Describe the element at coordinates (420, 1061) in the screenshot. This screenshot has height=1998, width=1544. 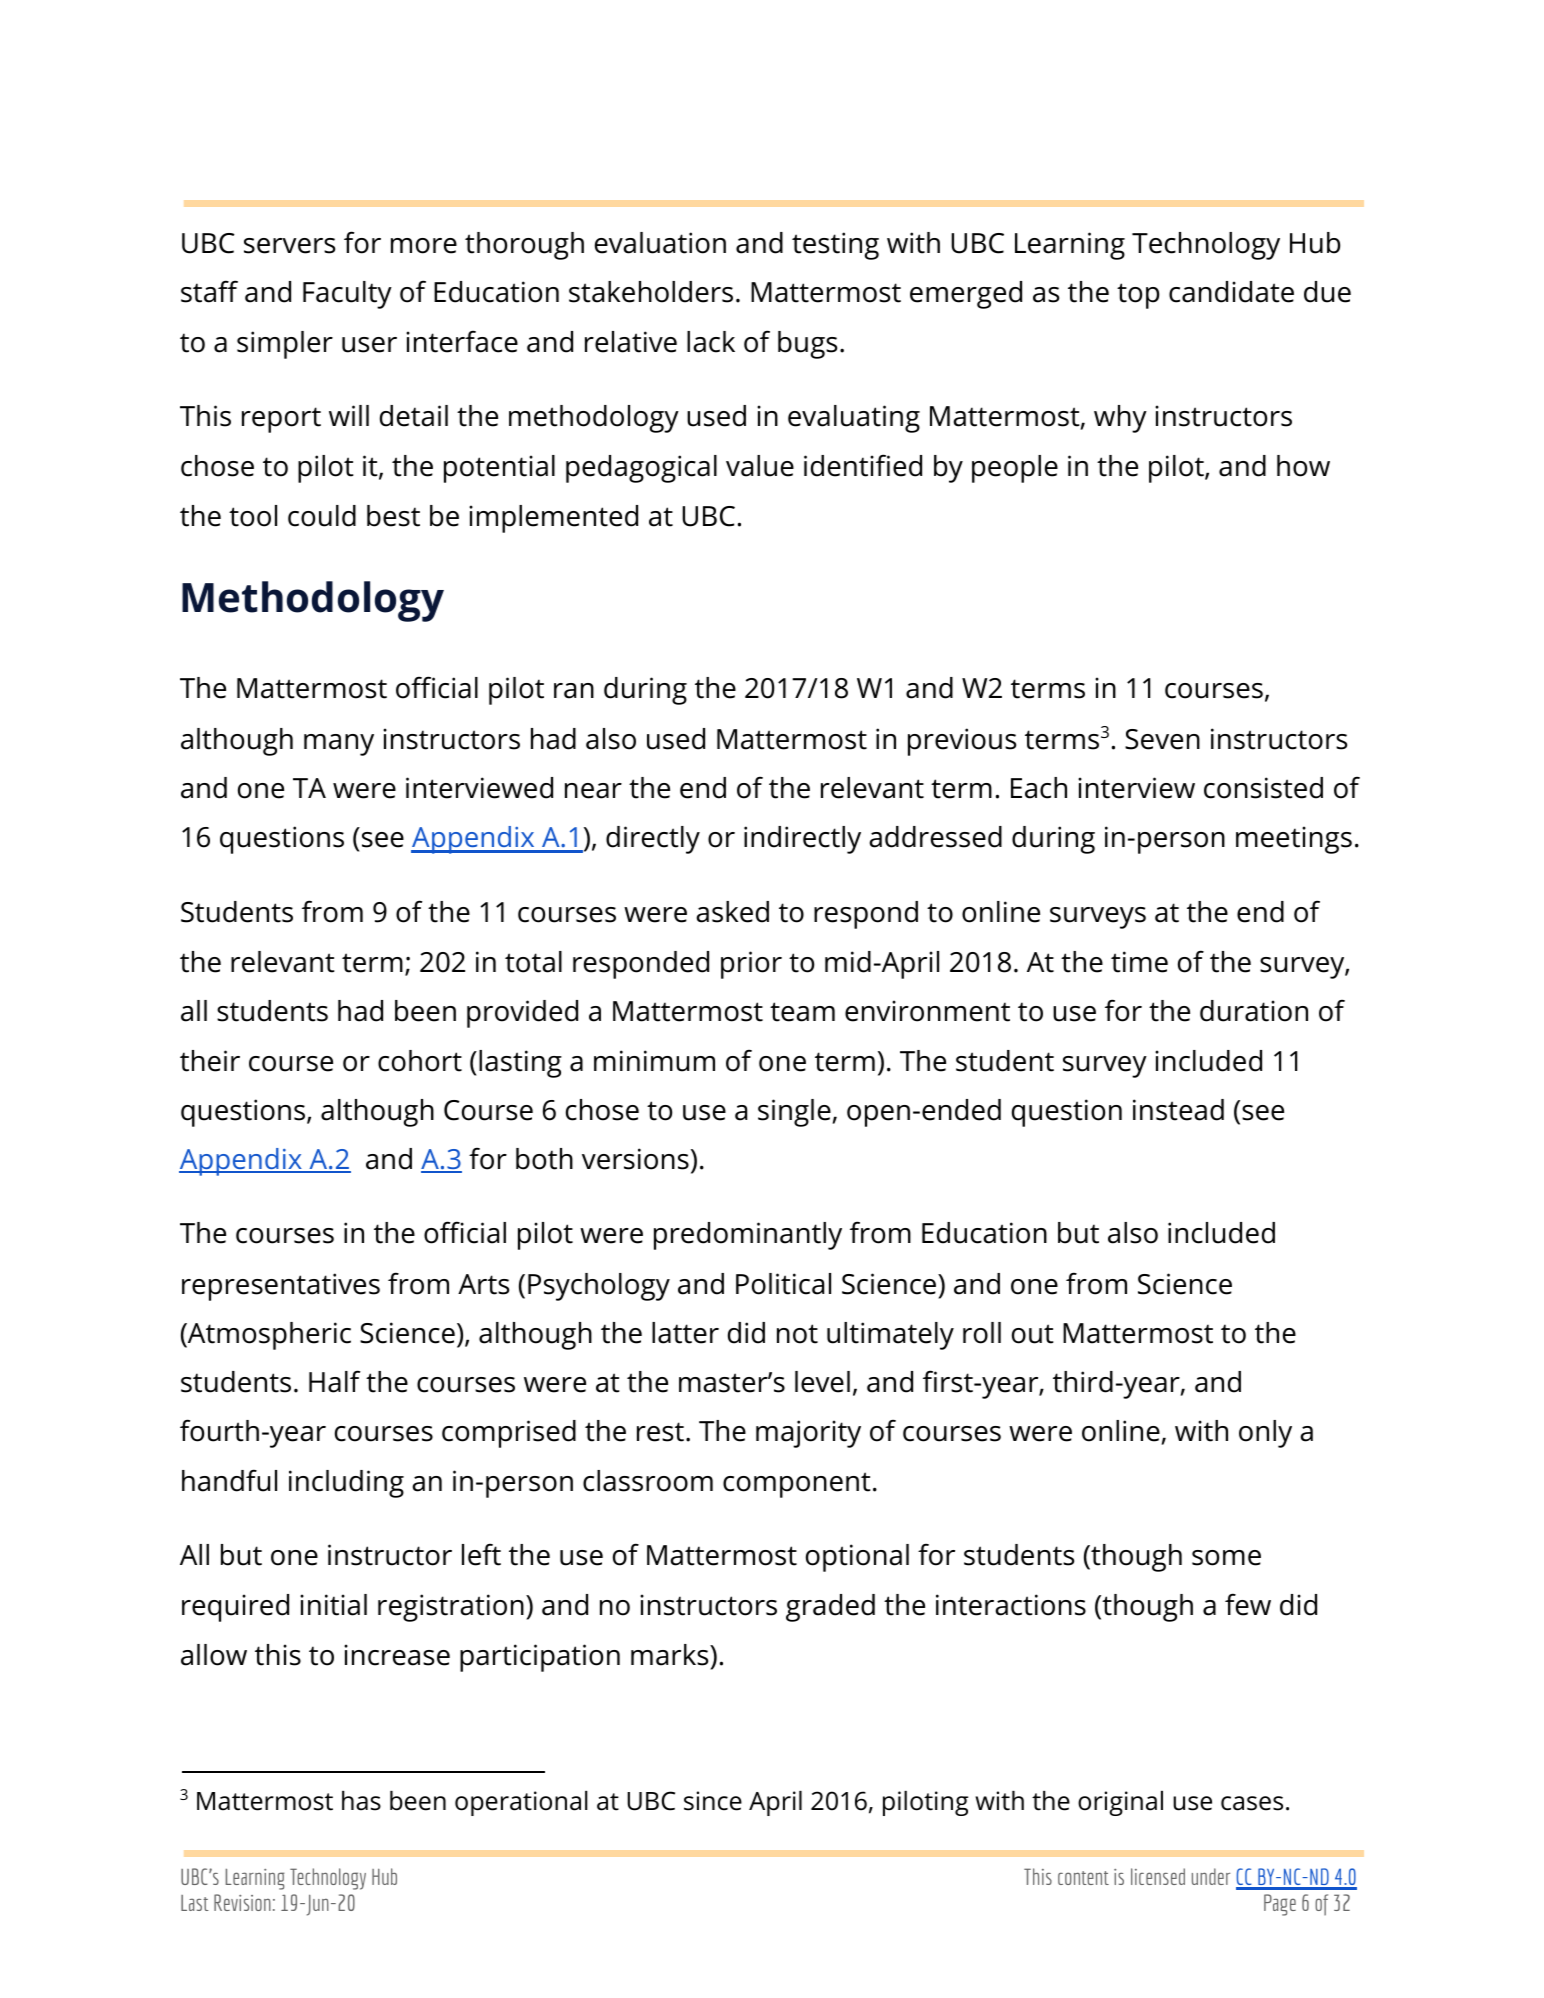
I see `cohort` at that location.
